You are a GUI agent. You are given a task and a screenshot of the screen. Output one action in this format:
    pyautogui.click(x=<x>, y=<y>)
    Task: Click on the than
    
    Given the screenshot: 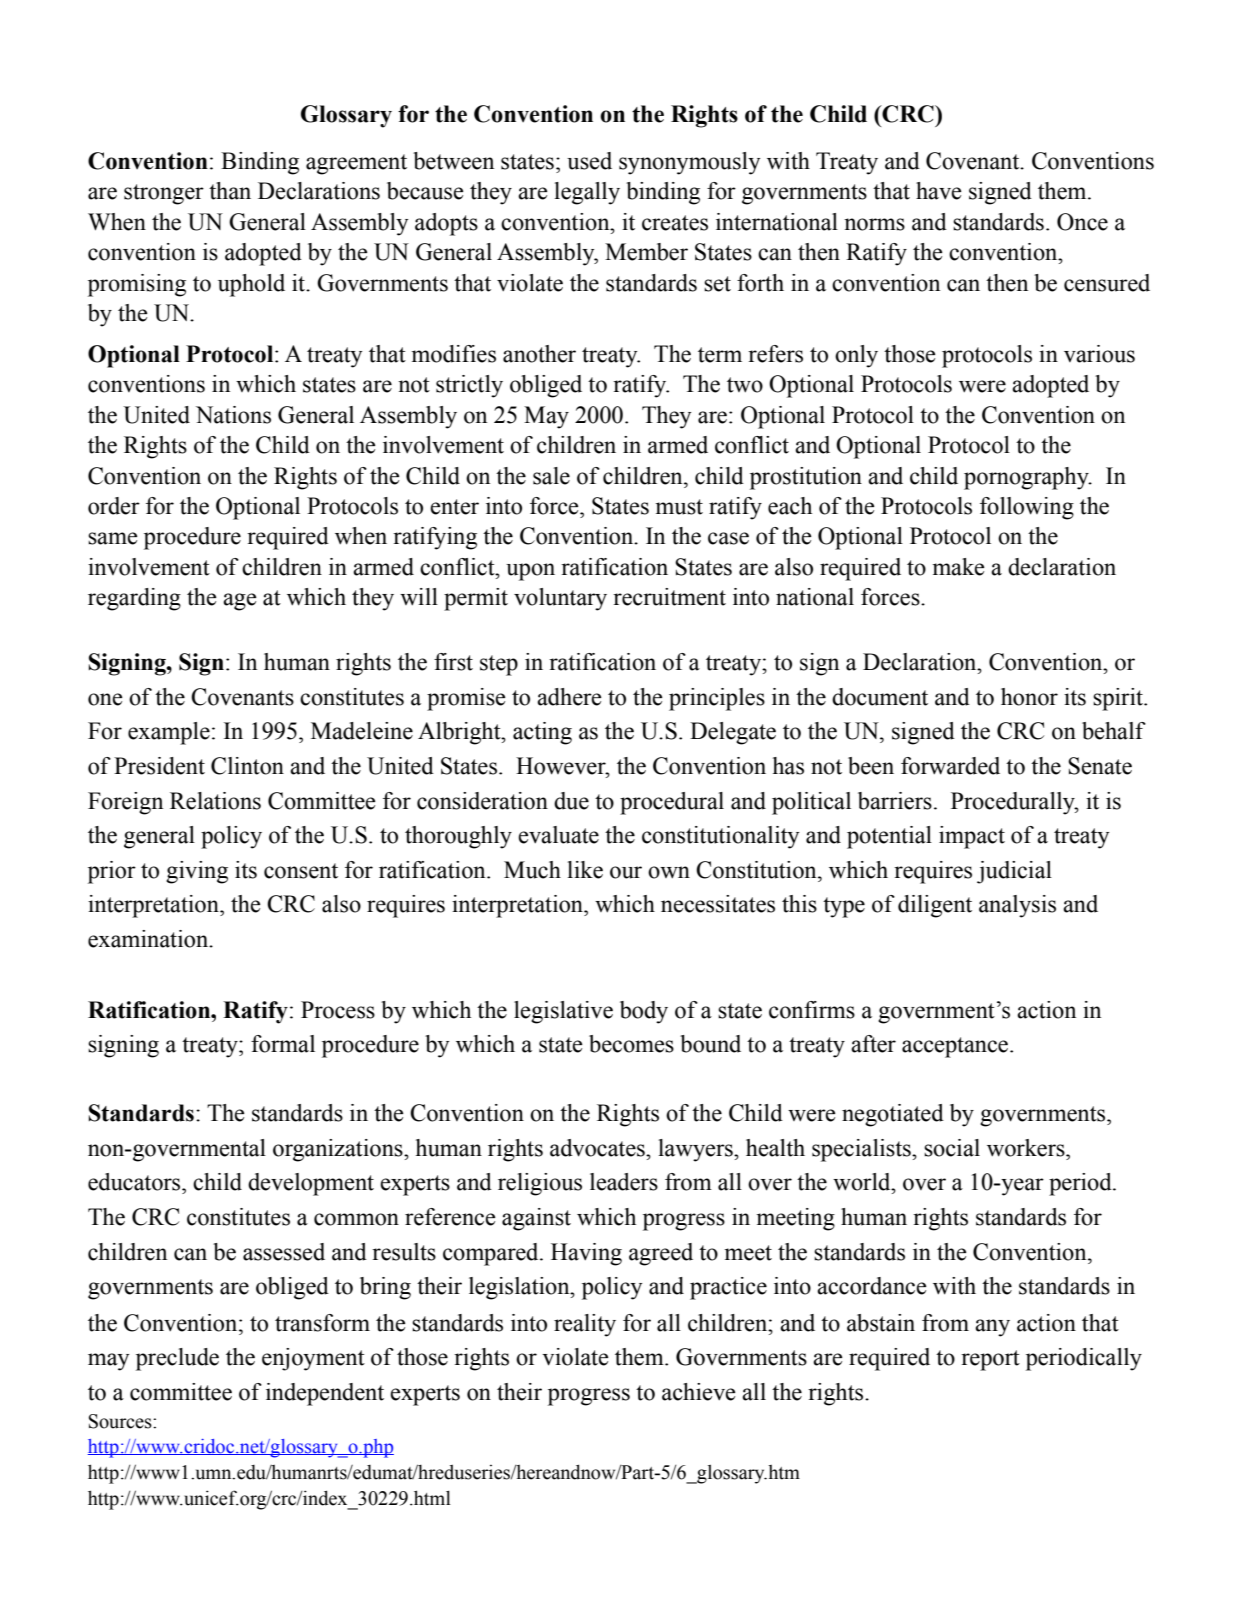 What is the action you would take?
    pyautogui.click(x=230, y=191)
